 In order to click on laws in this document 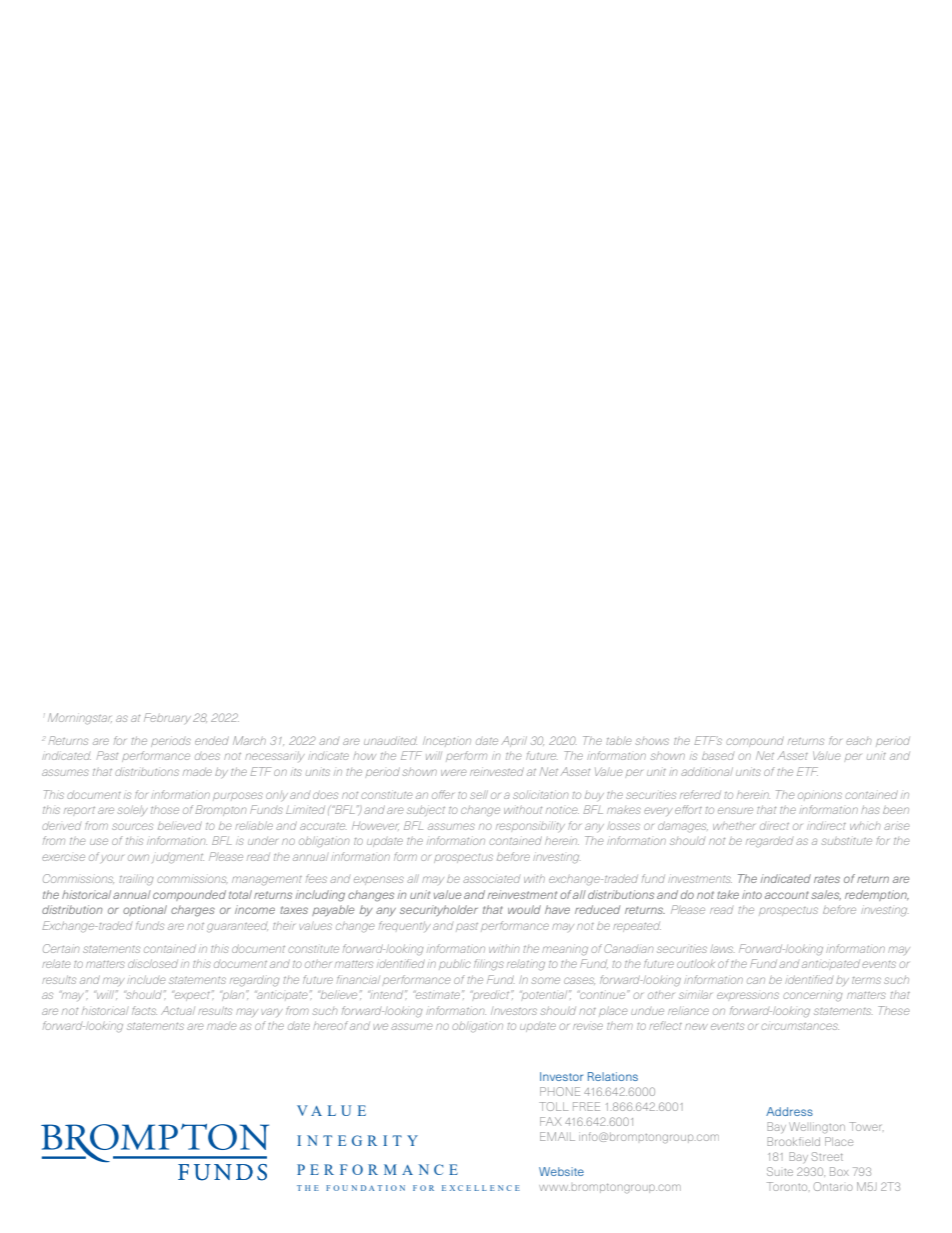, I will do `click(722, 948)`.
